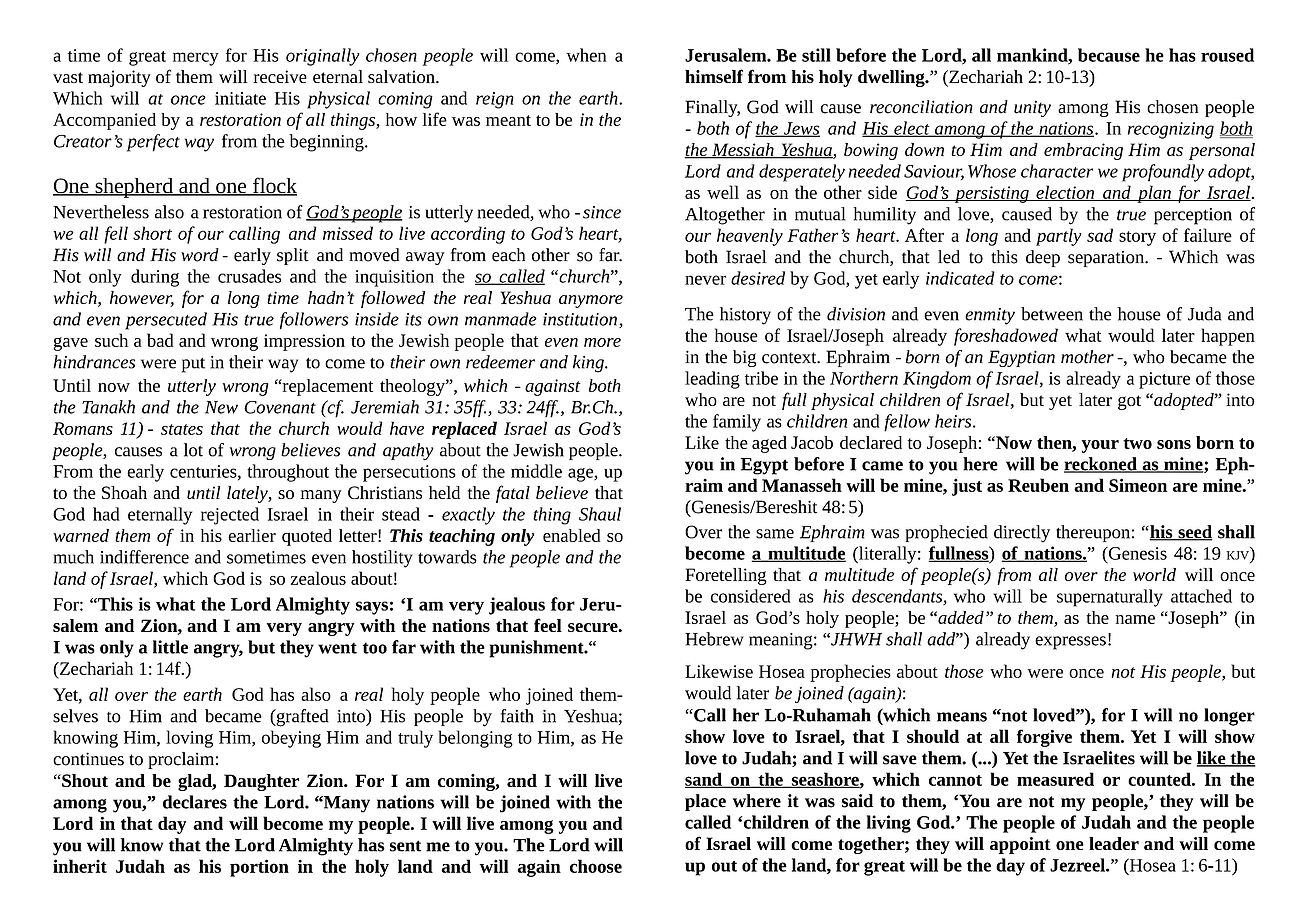 This screenshot has height=924, width=1308. I want to click on choose, so click(596, 866).
